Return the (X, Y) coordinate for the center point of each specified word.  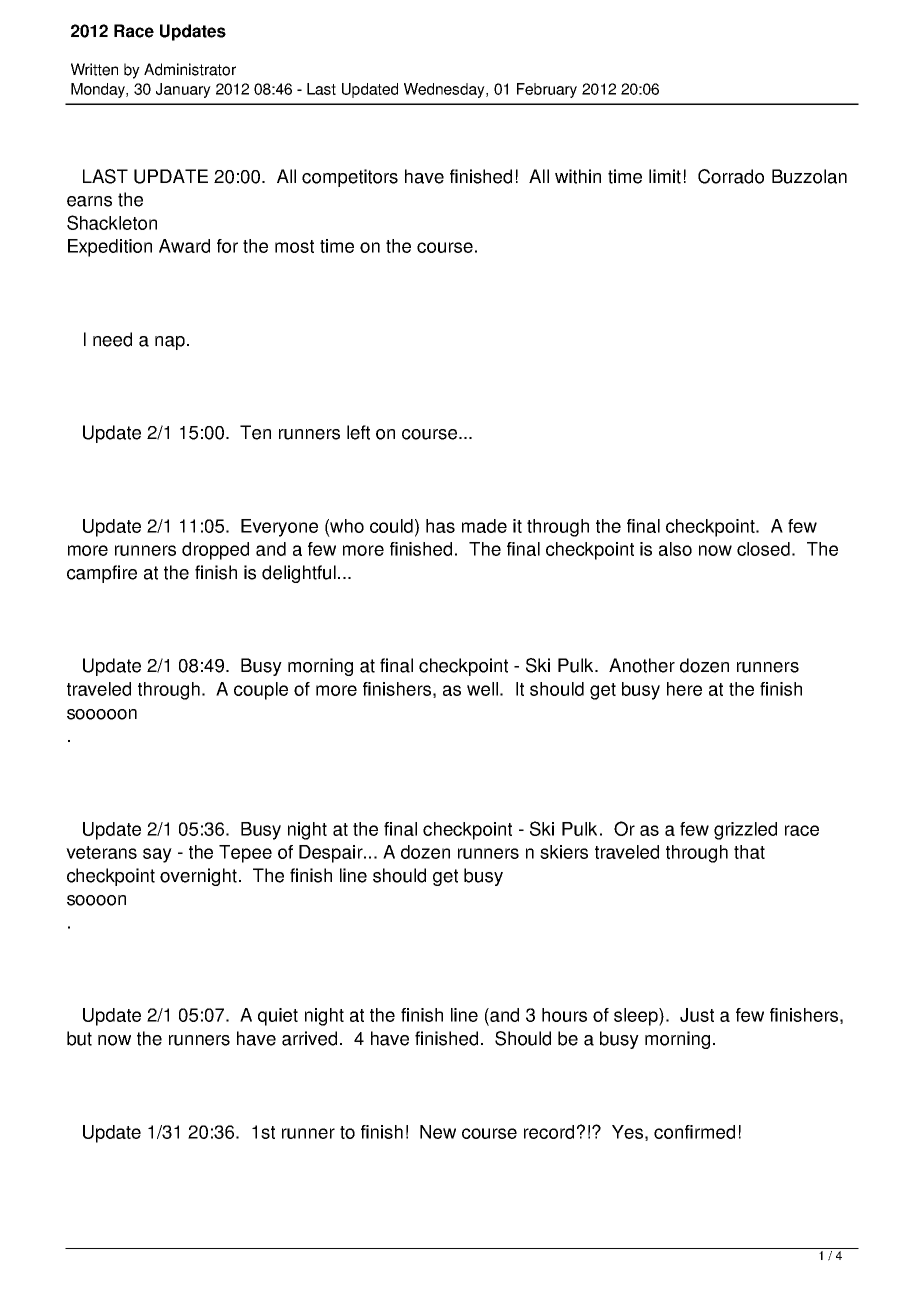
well (482, 689)
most (294, 246)
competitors (350, 178)
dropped (215, 551)
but (79, 1038)
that (749, 852)
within (578, 176)
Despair (332, 854)
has (440, 526)
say (157, 855)
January (183, 90)
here (684, 689)
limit (665, 176)
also (675, 549)
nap (170, 343)
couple (261, 691)
